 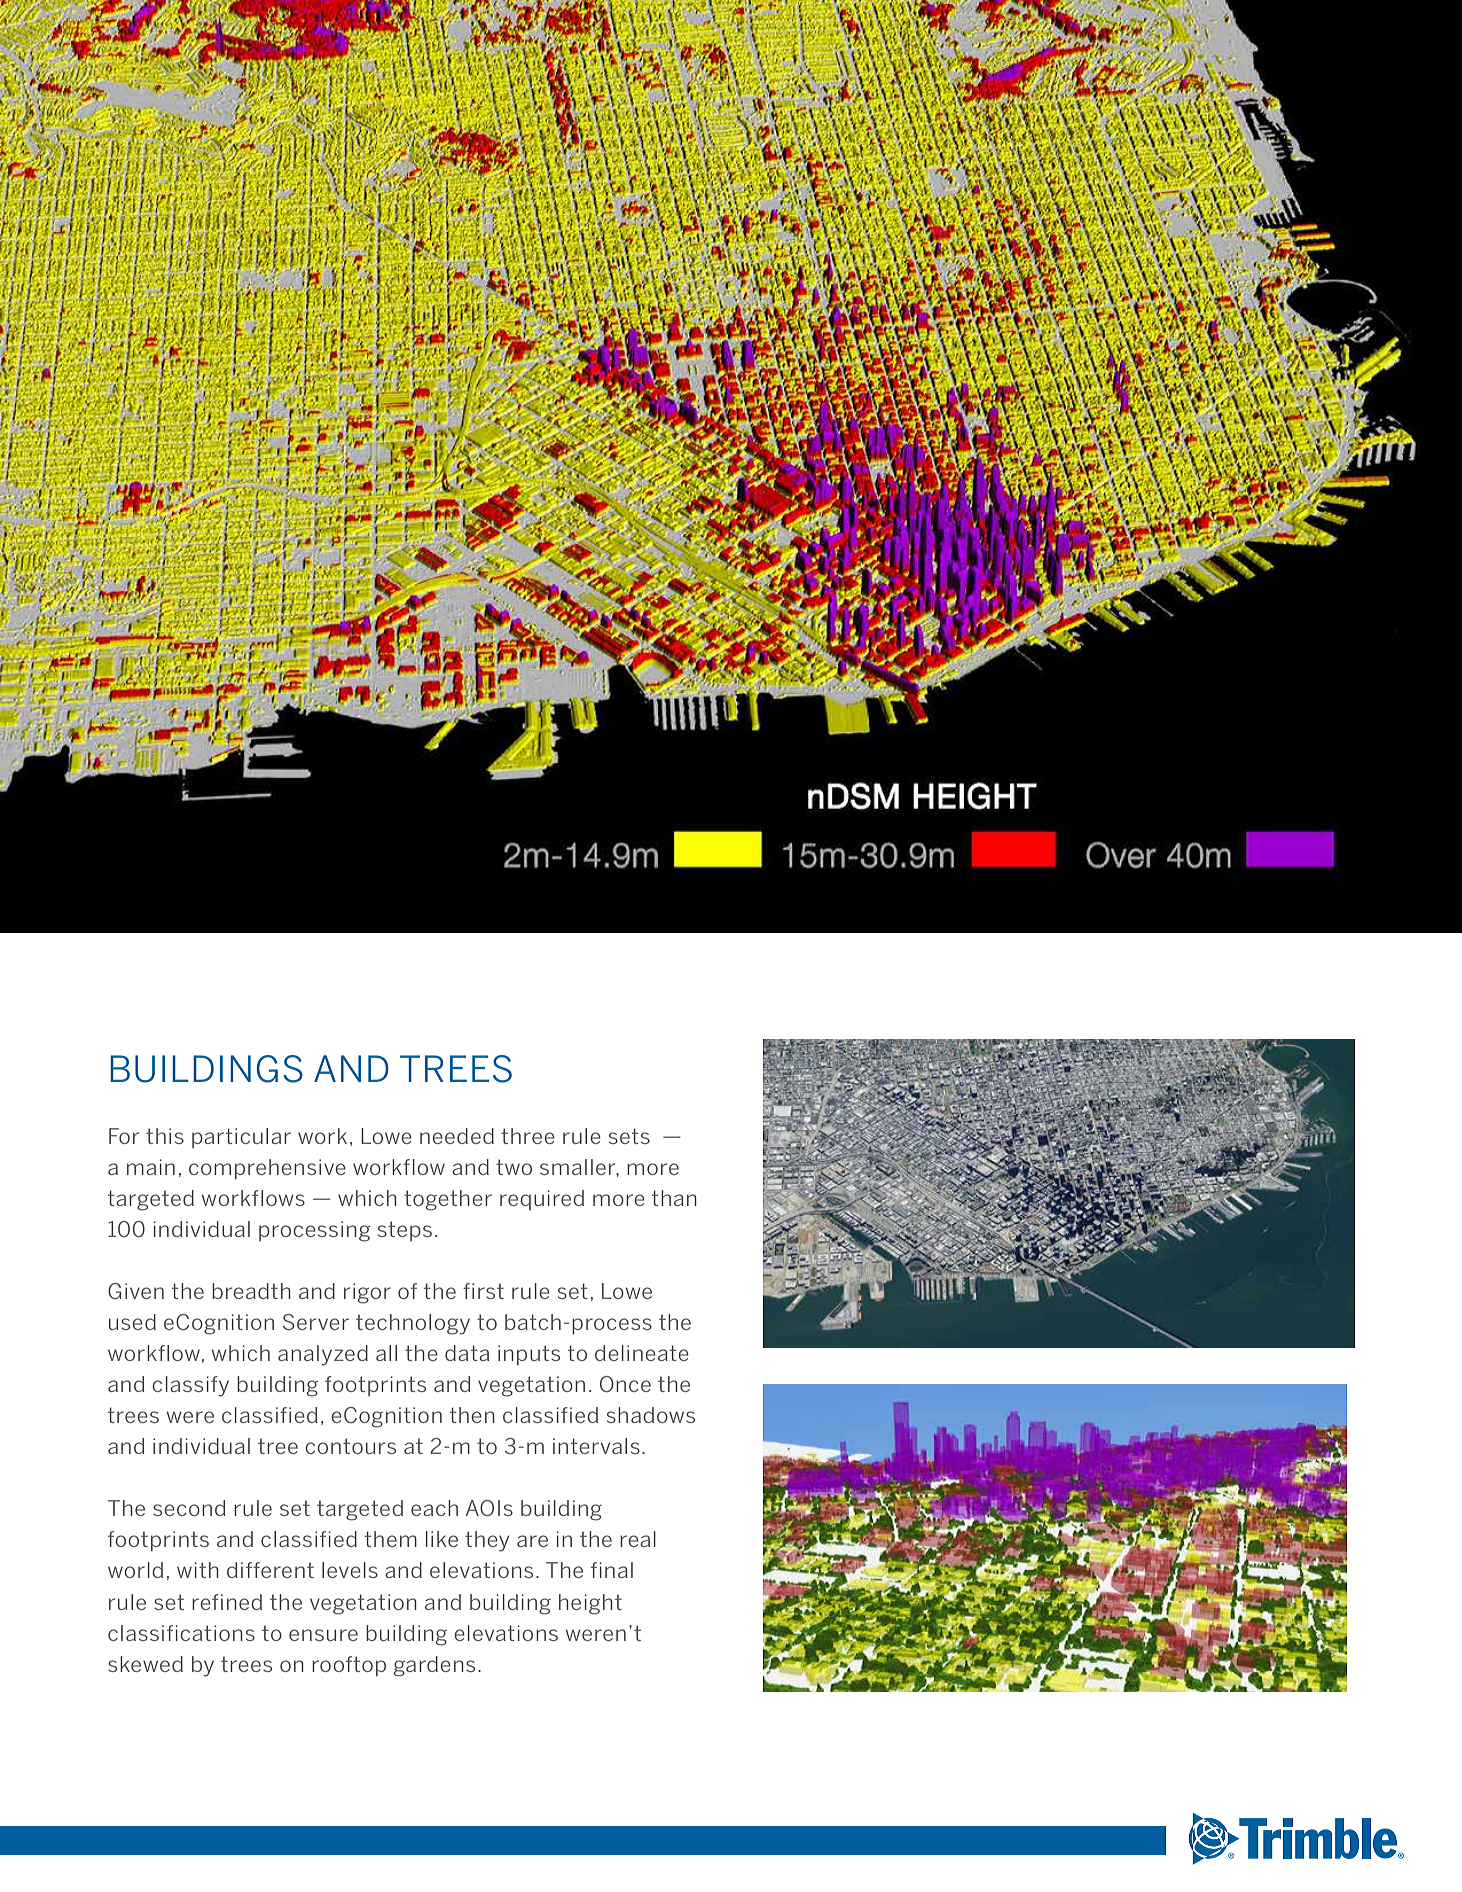 What do you see at coordinates (434, 1666) in the document?
I see `gardens` at bounding box center [434, 1666].
